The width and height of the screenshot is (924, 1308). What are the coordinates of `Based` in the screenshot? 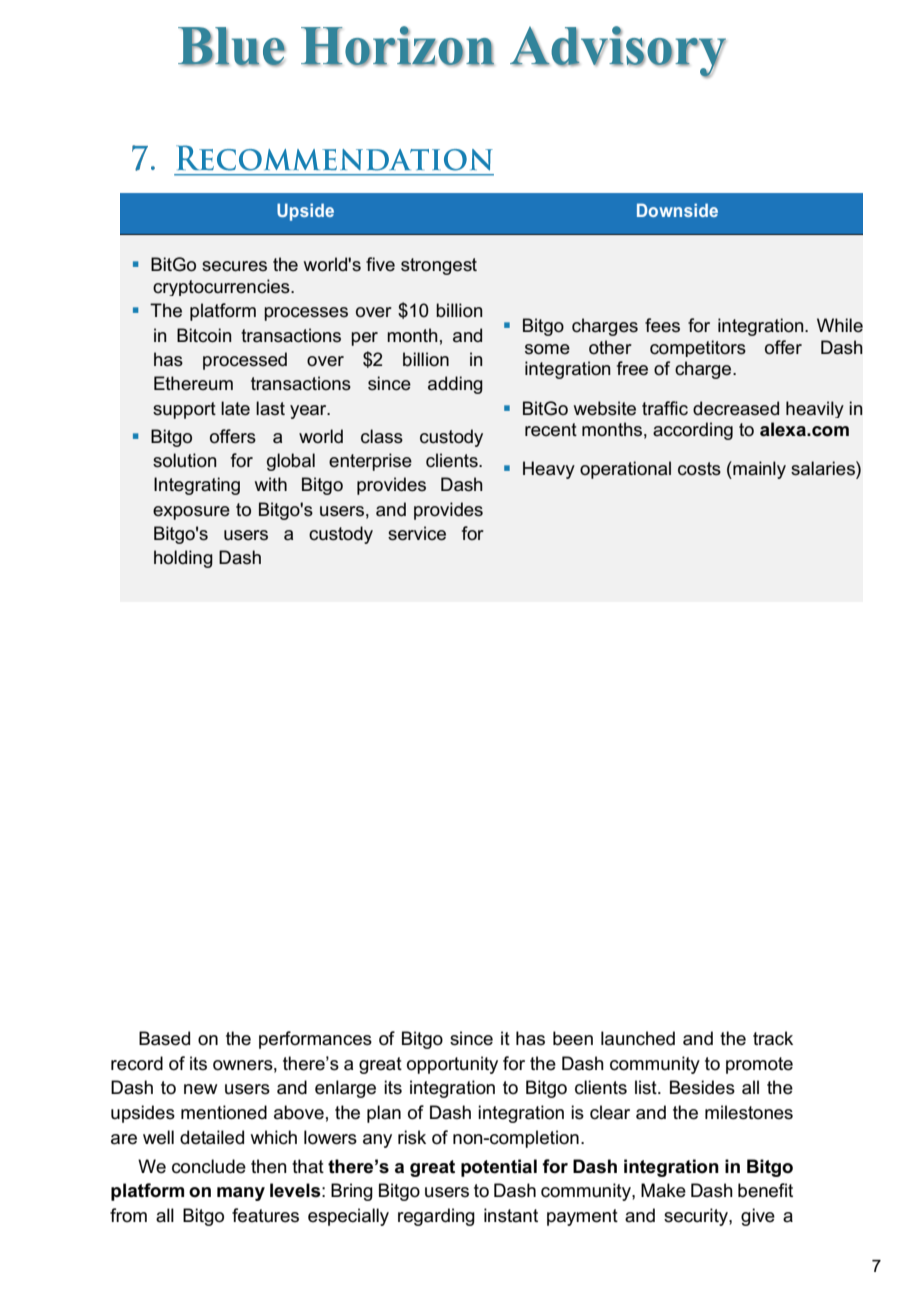 It's located at (164, 1038).
